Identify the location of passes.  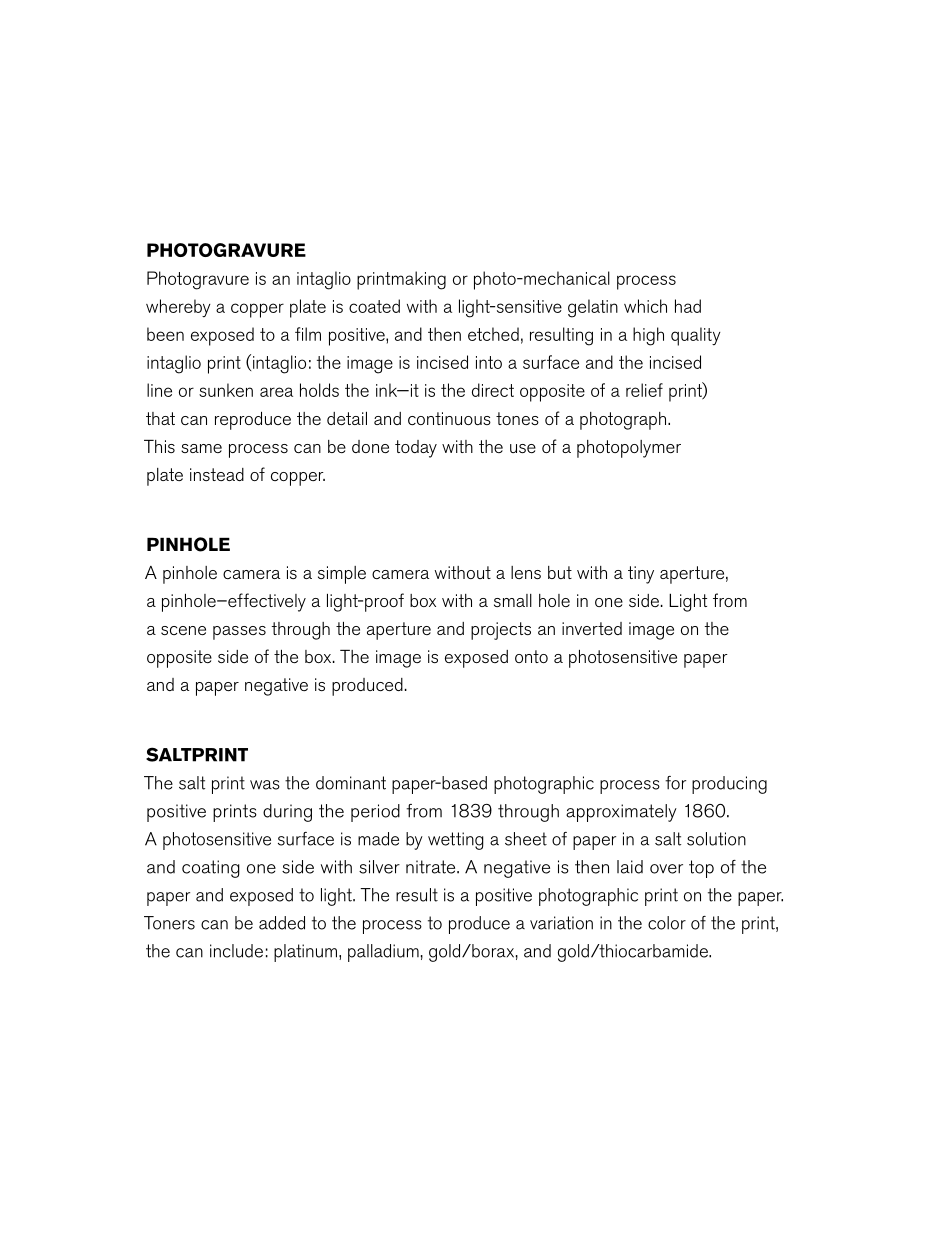
(239, 633).
